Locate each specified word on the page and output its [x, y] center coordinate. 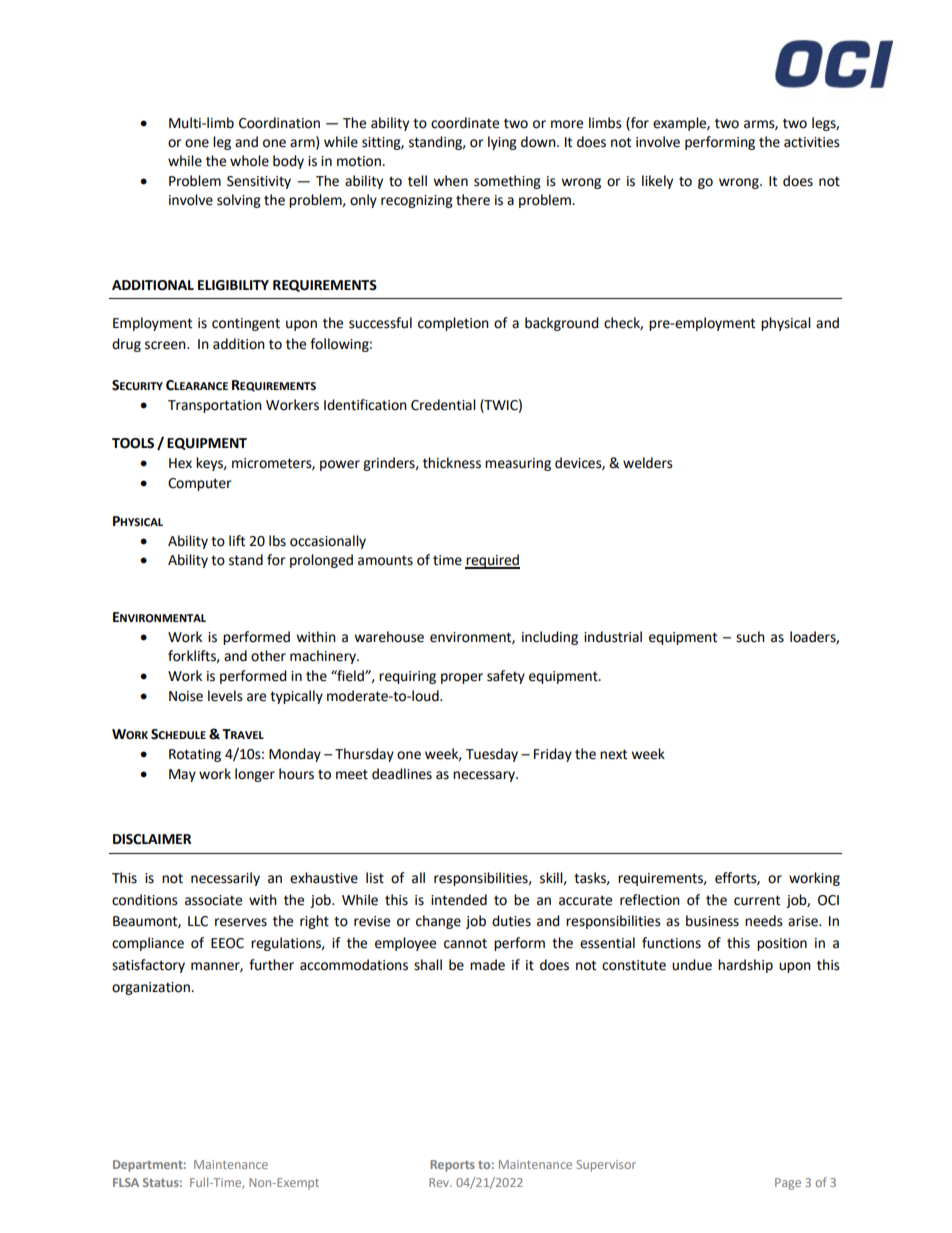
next [613, 754]
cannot [465, 943]
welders [648, 463]
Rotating [195, 755]
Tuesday [492, 755]
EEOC [227, 943]
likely [657, 182]
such [750, 637]
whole [249, 161]
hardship [745, 966]
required [492, 561]
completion [453, 324]
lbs [277, 541]
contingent [246, 324]
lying [502, 143]
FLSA [126, 1182]
